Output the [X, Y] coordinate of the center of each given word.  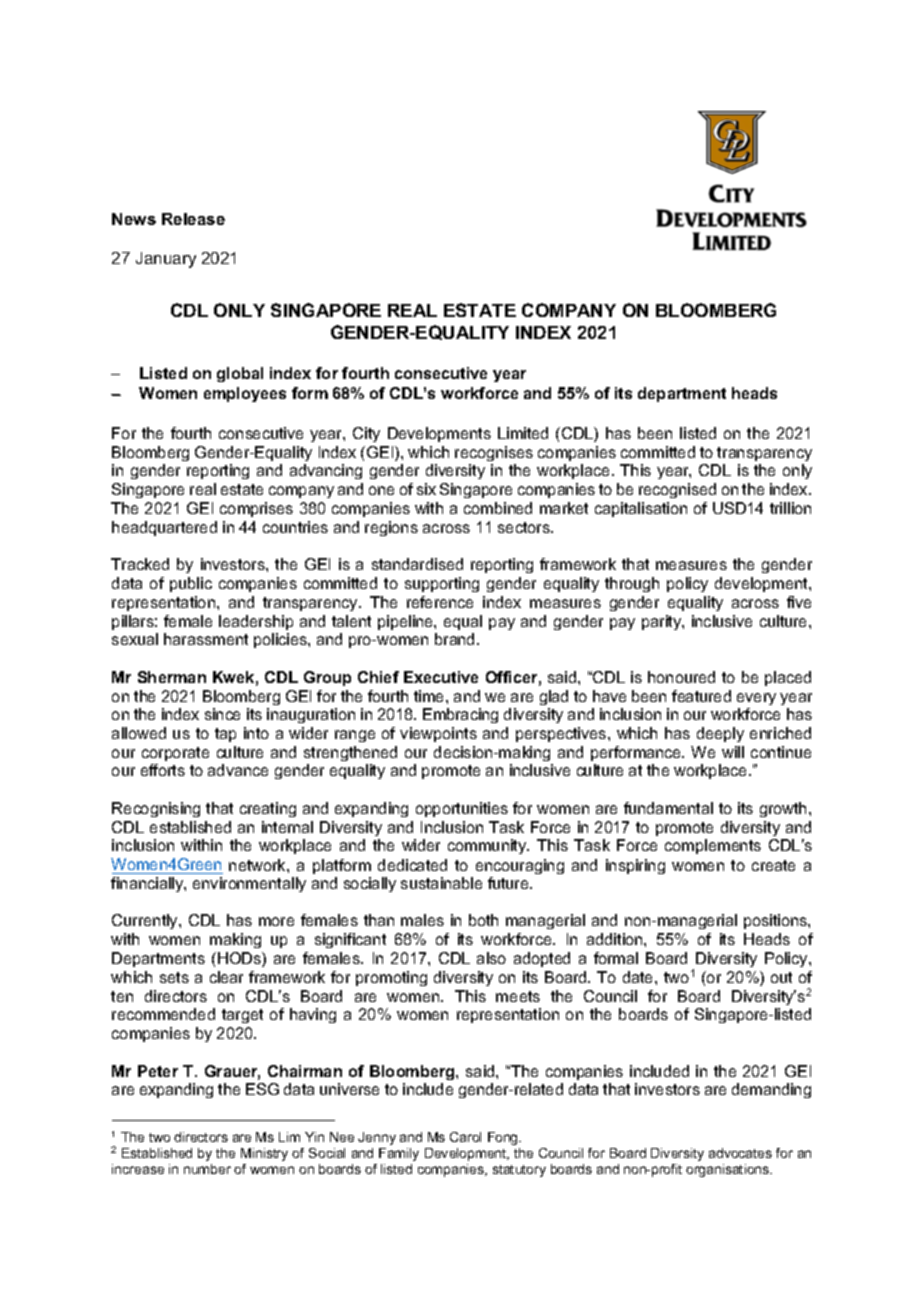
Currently [146, 921]
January [166, 260]
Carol [465, 1137]
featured [701, 696]
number [207, 1169]
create [773, 865]
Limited [523, 433]
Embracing [460, 715]
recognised [677, 490]
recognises [494, 453]
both [483, 920]
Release [193, 219]
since [222, 714]
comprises [256, 509]
